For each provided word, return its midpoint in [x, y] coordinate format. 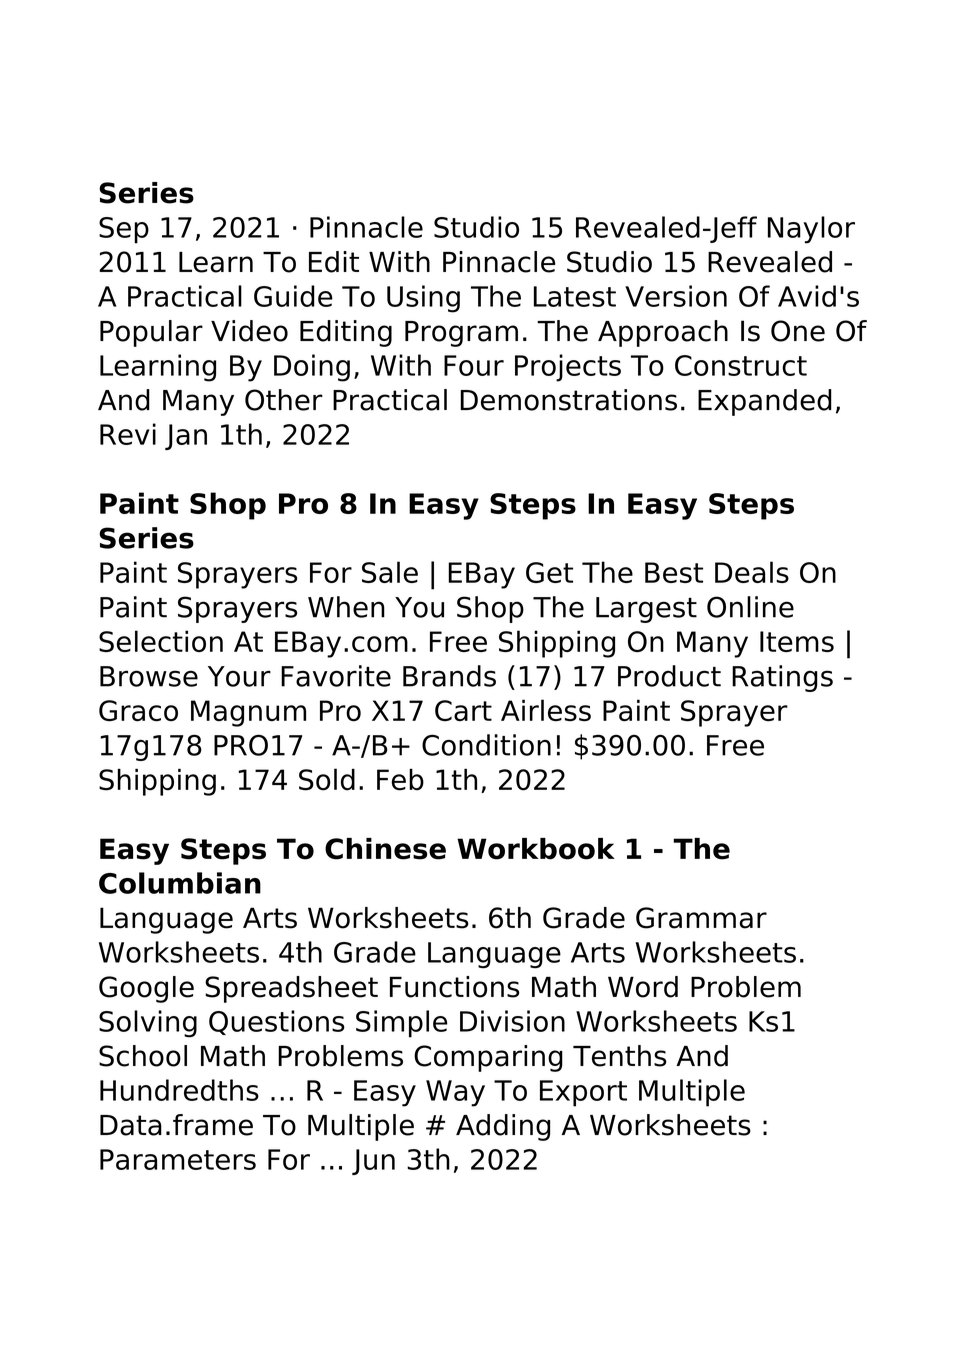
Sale [390, 572]
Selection [161, 641]
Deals [752, 572]
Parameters [178, 1159]
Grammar [701, 918]
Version [676, 296]
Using [423, 299]
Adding [503, 1127]
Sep [124, 230]
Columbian [180, 883]
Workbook [536, 849]
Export [583, 1093]
